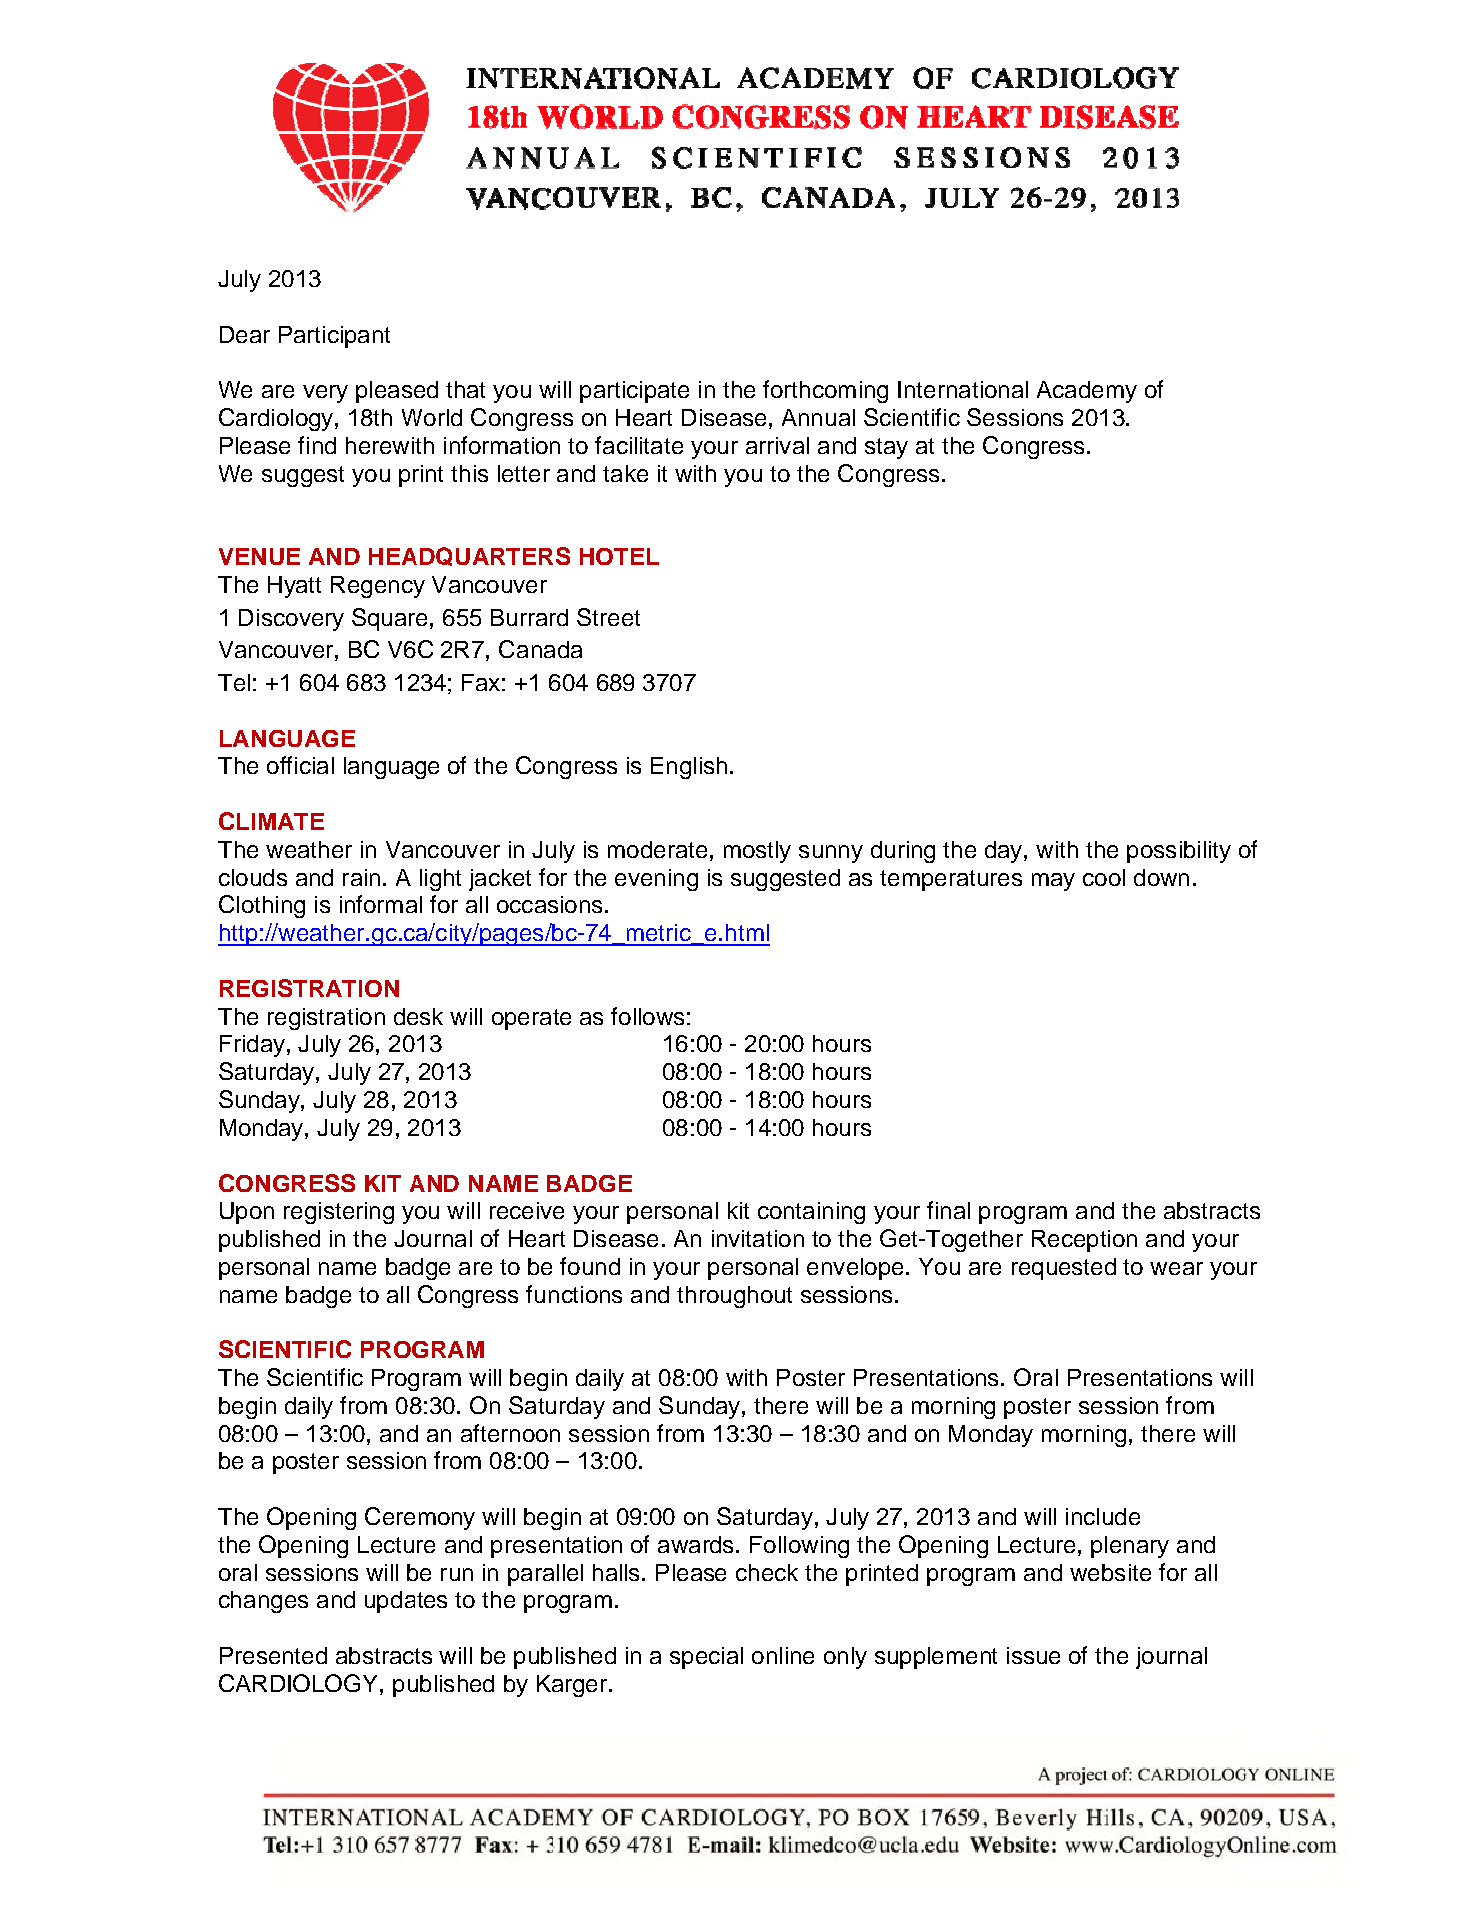 This screenshot has width=1480, height=1915. Describe the element at coordinates (936, 389) in the screenshot. I see `Interna` at that location.
